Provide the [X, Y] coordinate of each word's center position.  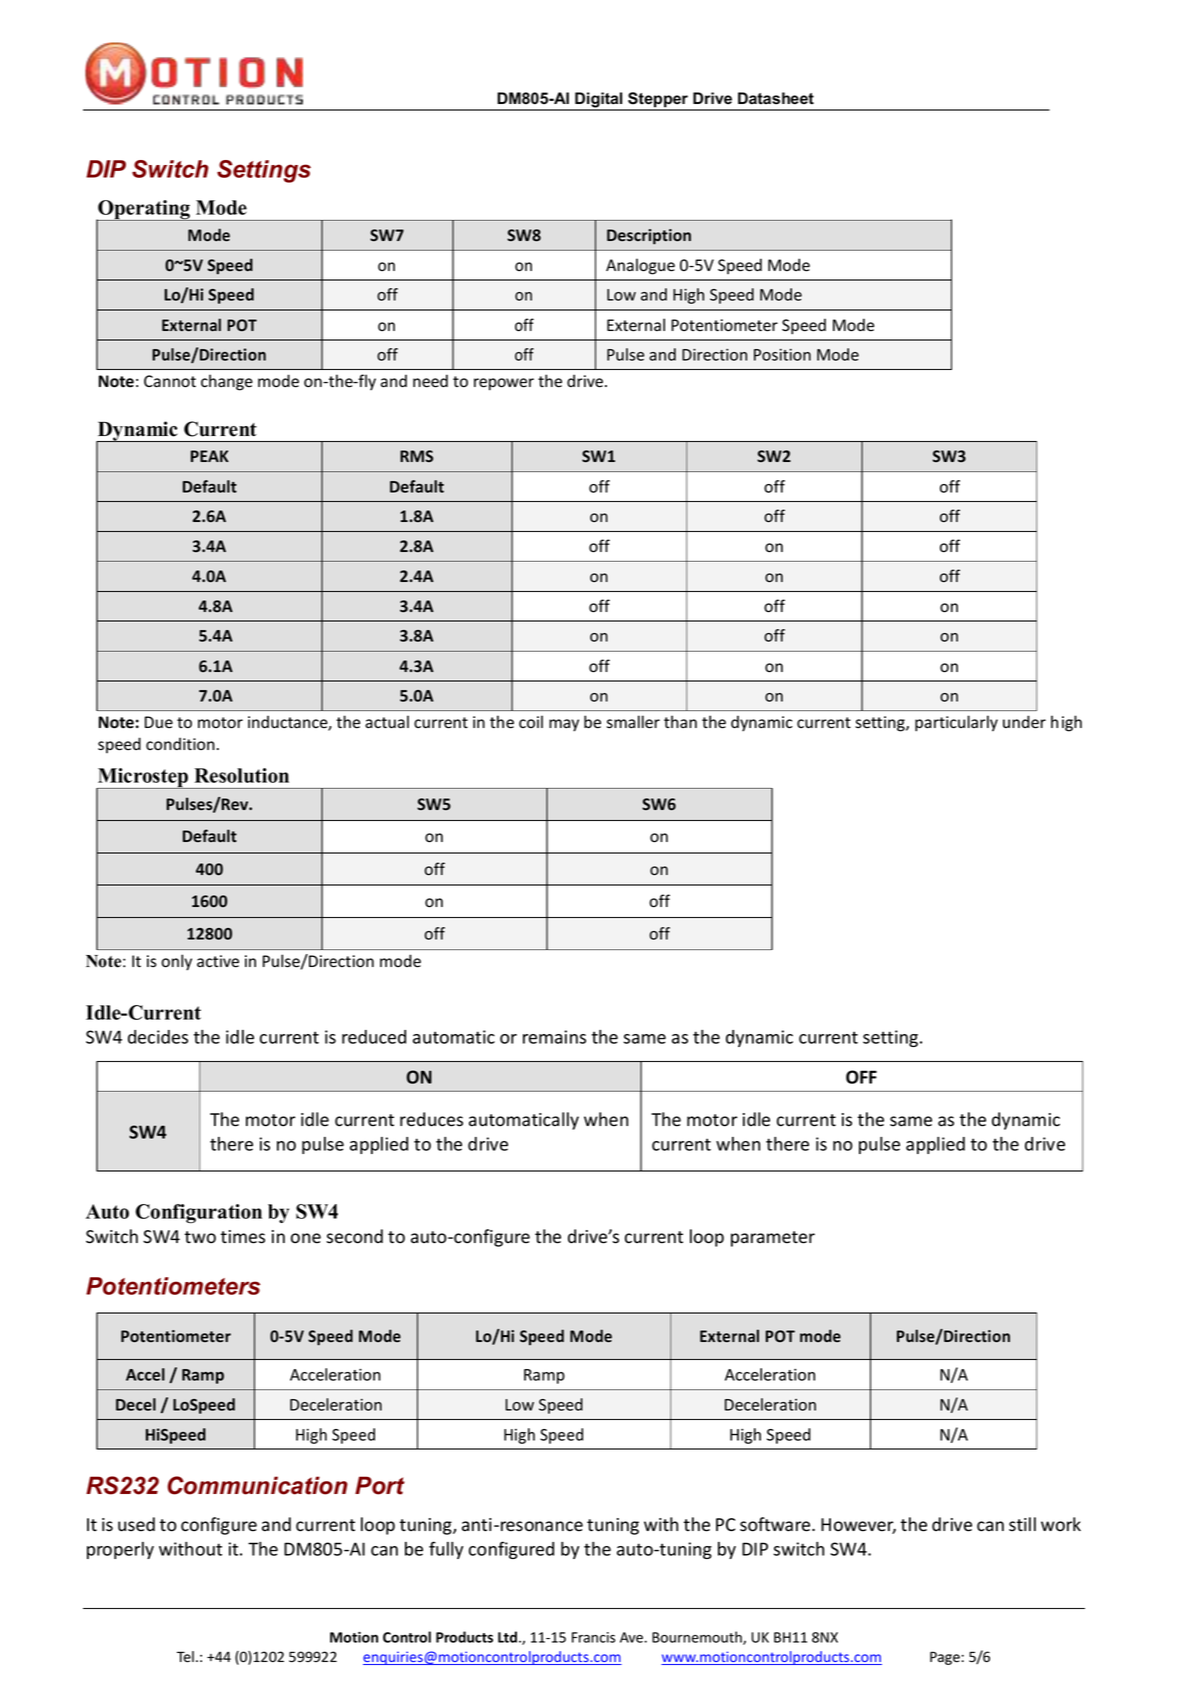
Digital [599, 101]
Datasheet [776, 98]
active [218, 961]
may [564, 725]
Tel [185, 1657]
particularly [956, 723]
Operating [144, 211]
